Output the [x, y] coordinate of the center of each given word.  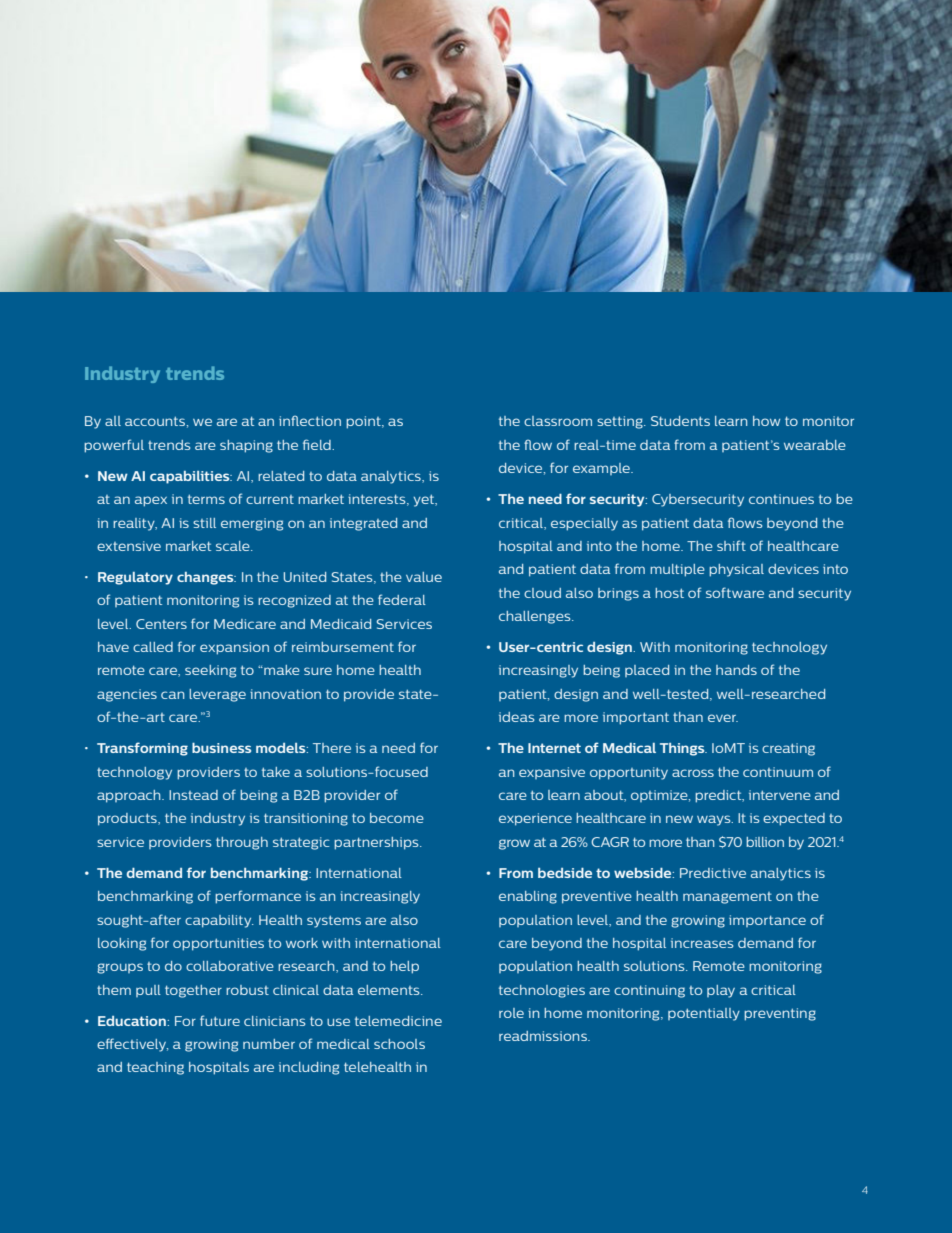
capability [219, 921]
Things [683, 749]
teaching [155, 1068]
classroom [558, 421]
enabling [528, 897]
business [221, 748]
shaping [246, 446]
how [766, 421]
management [727, 898]
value [424, 577]
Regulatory [135, 578]
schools [399, 1044]
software [735, 592]
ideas [516, 717]
